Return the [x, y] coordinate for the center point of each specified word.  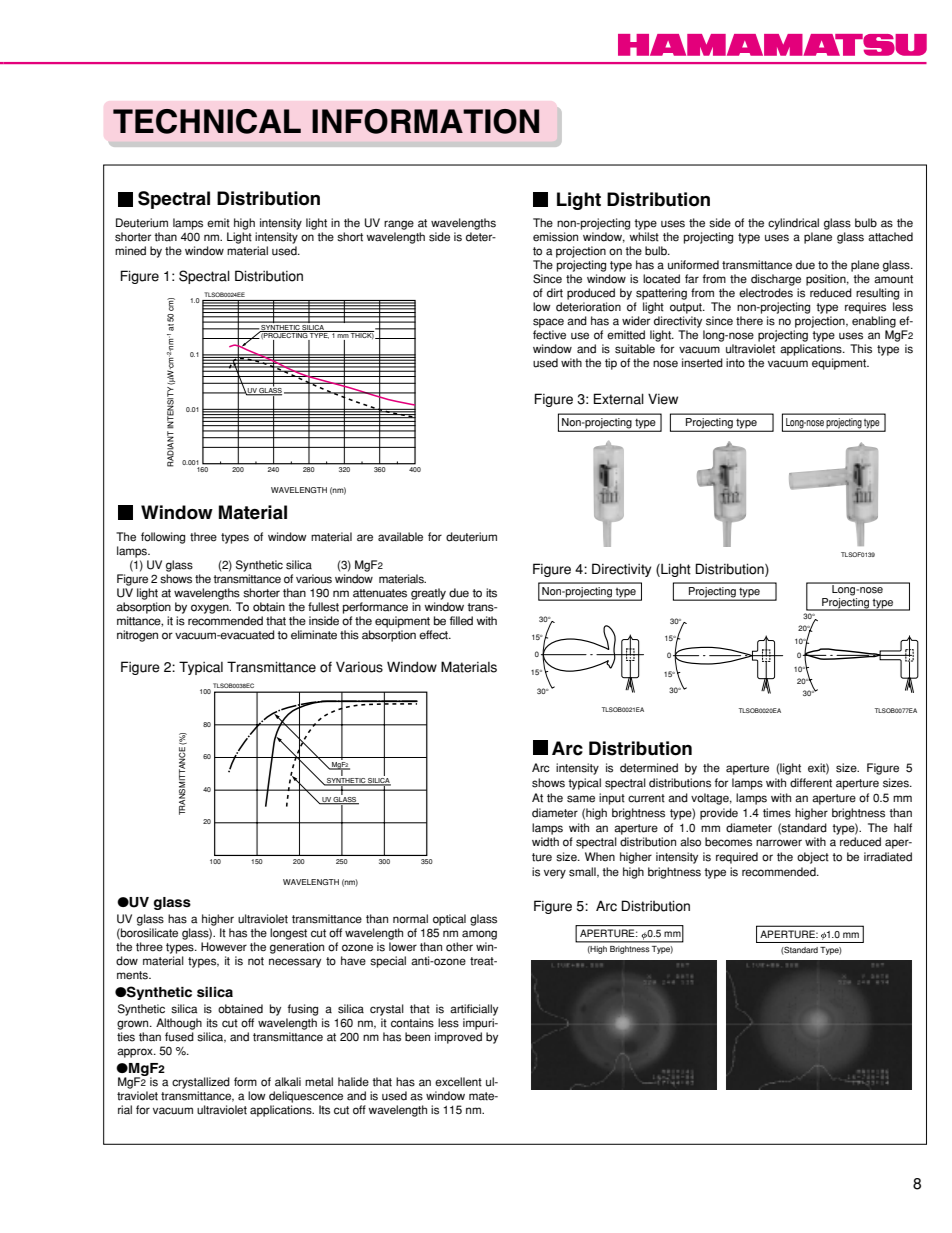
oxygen [211, 609]
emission [555, 237]
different [811, 783]
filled [461, 621]
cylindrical [793, 224]
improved [458, 1038]
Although [179, 1024]
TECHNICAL [207, 121]
